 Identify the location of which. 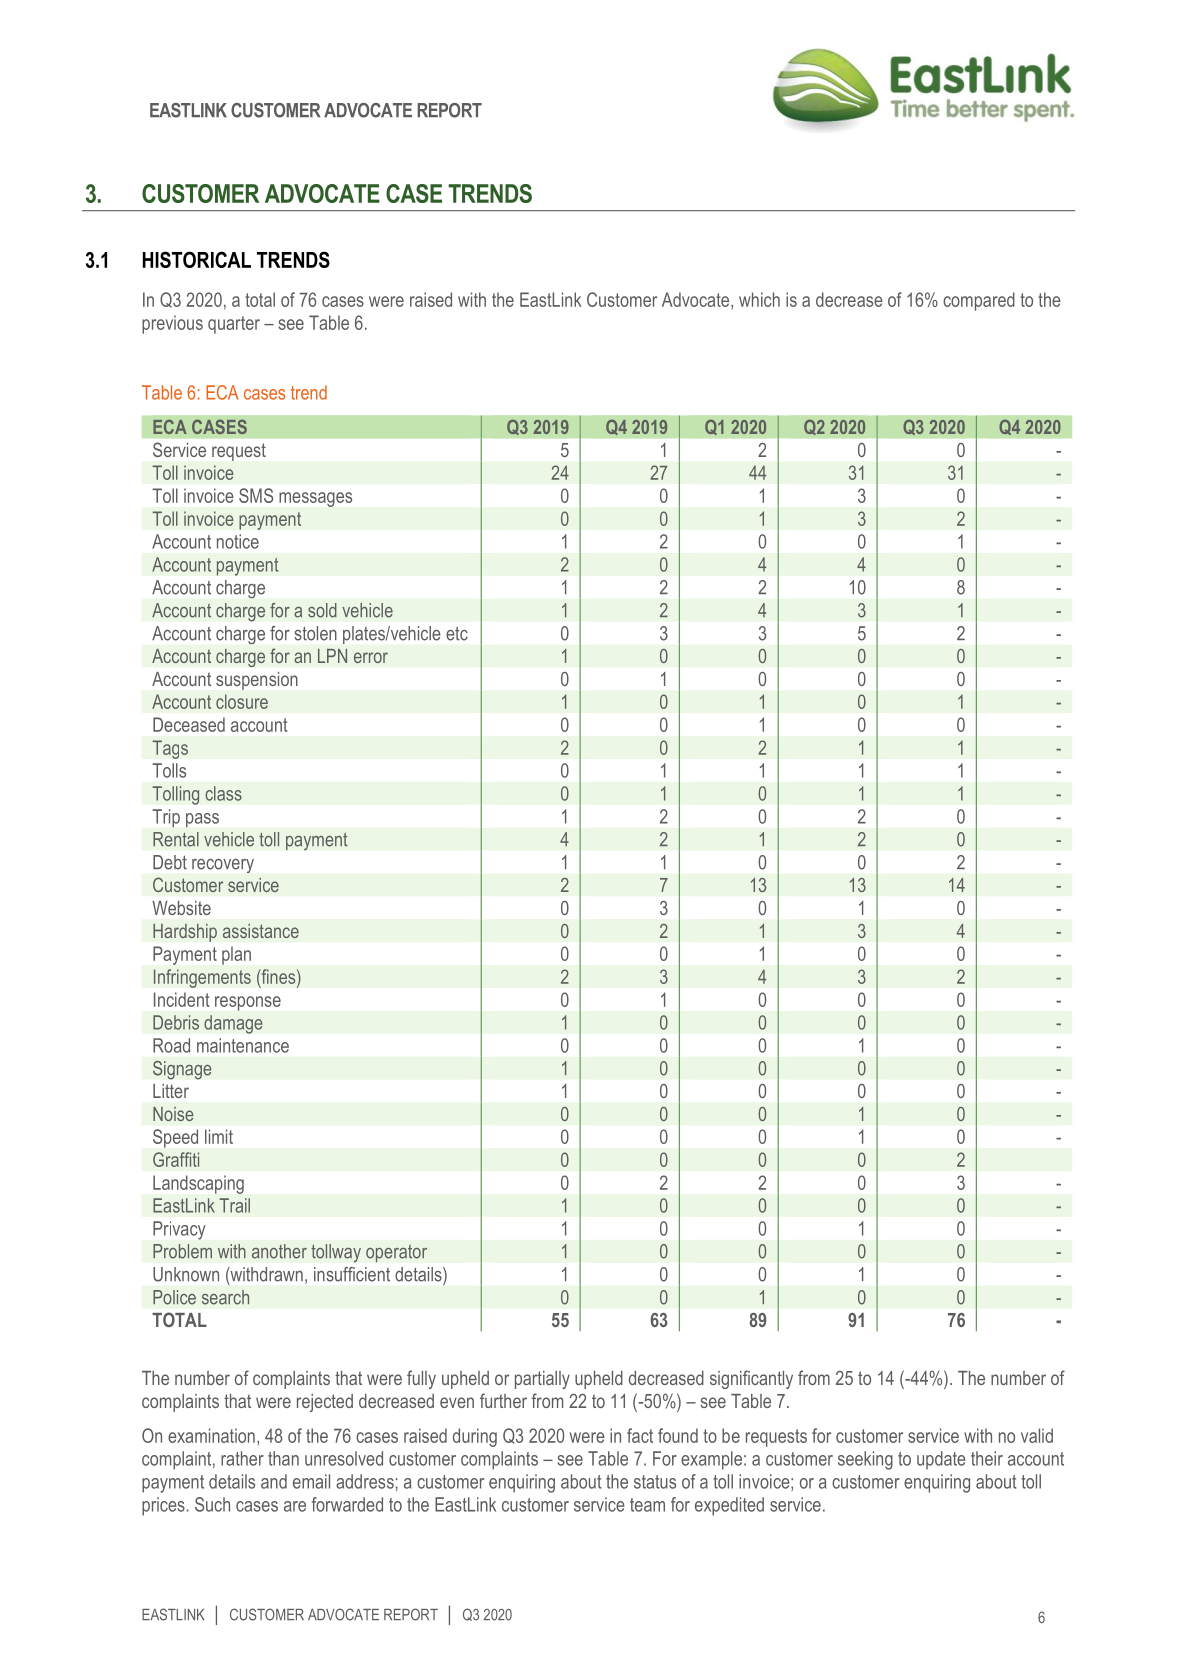
(759, 299).
